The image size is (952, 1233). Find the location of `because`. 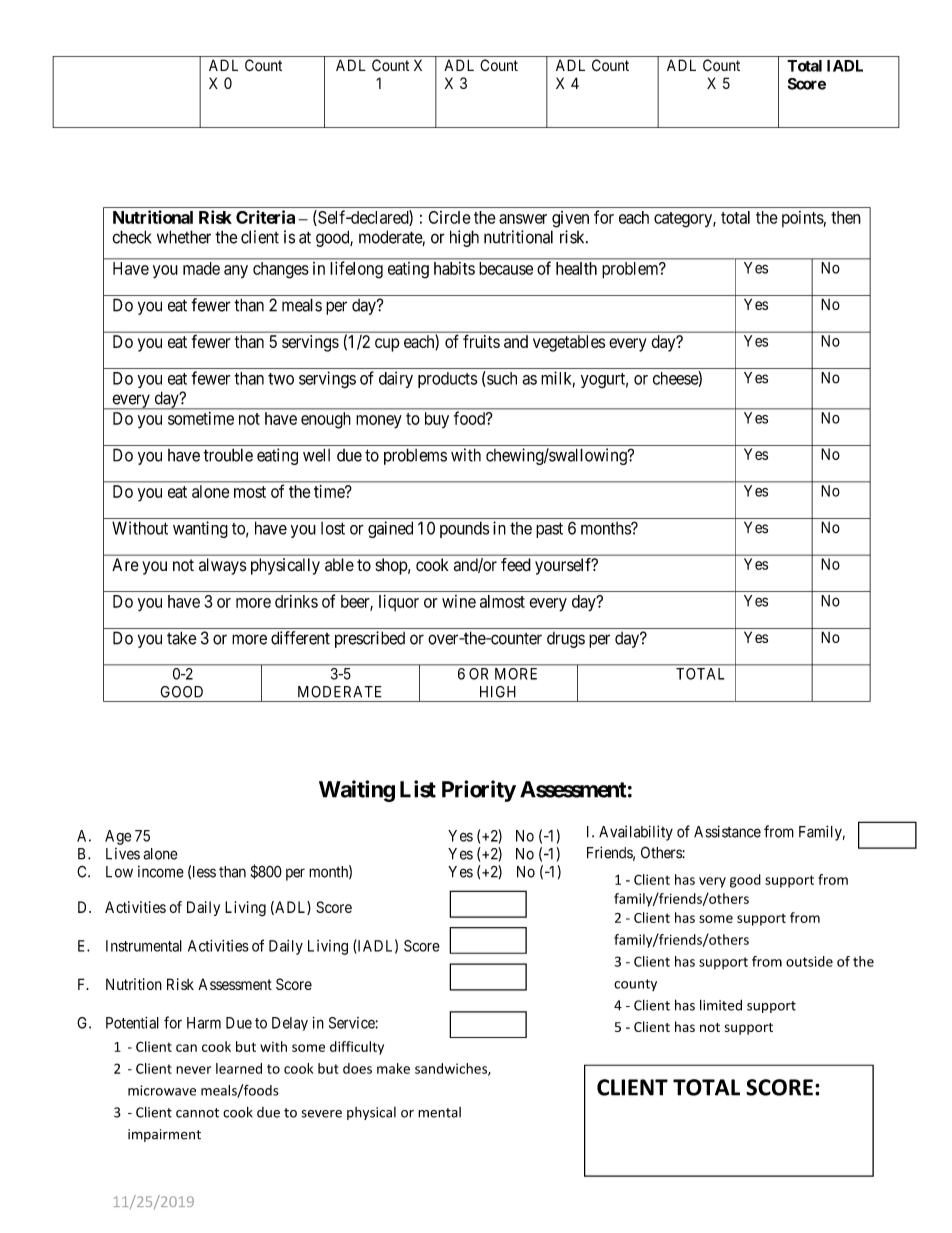

because is located at coordinates (506, 268).
